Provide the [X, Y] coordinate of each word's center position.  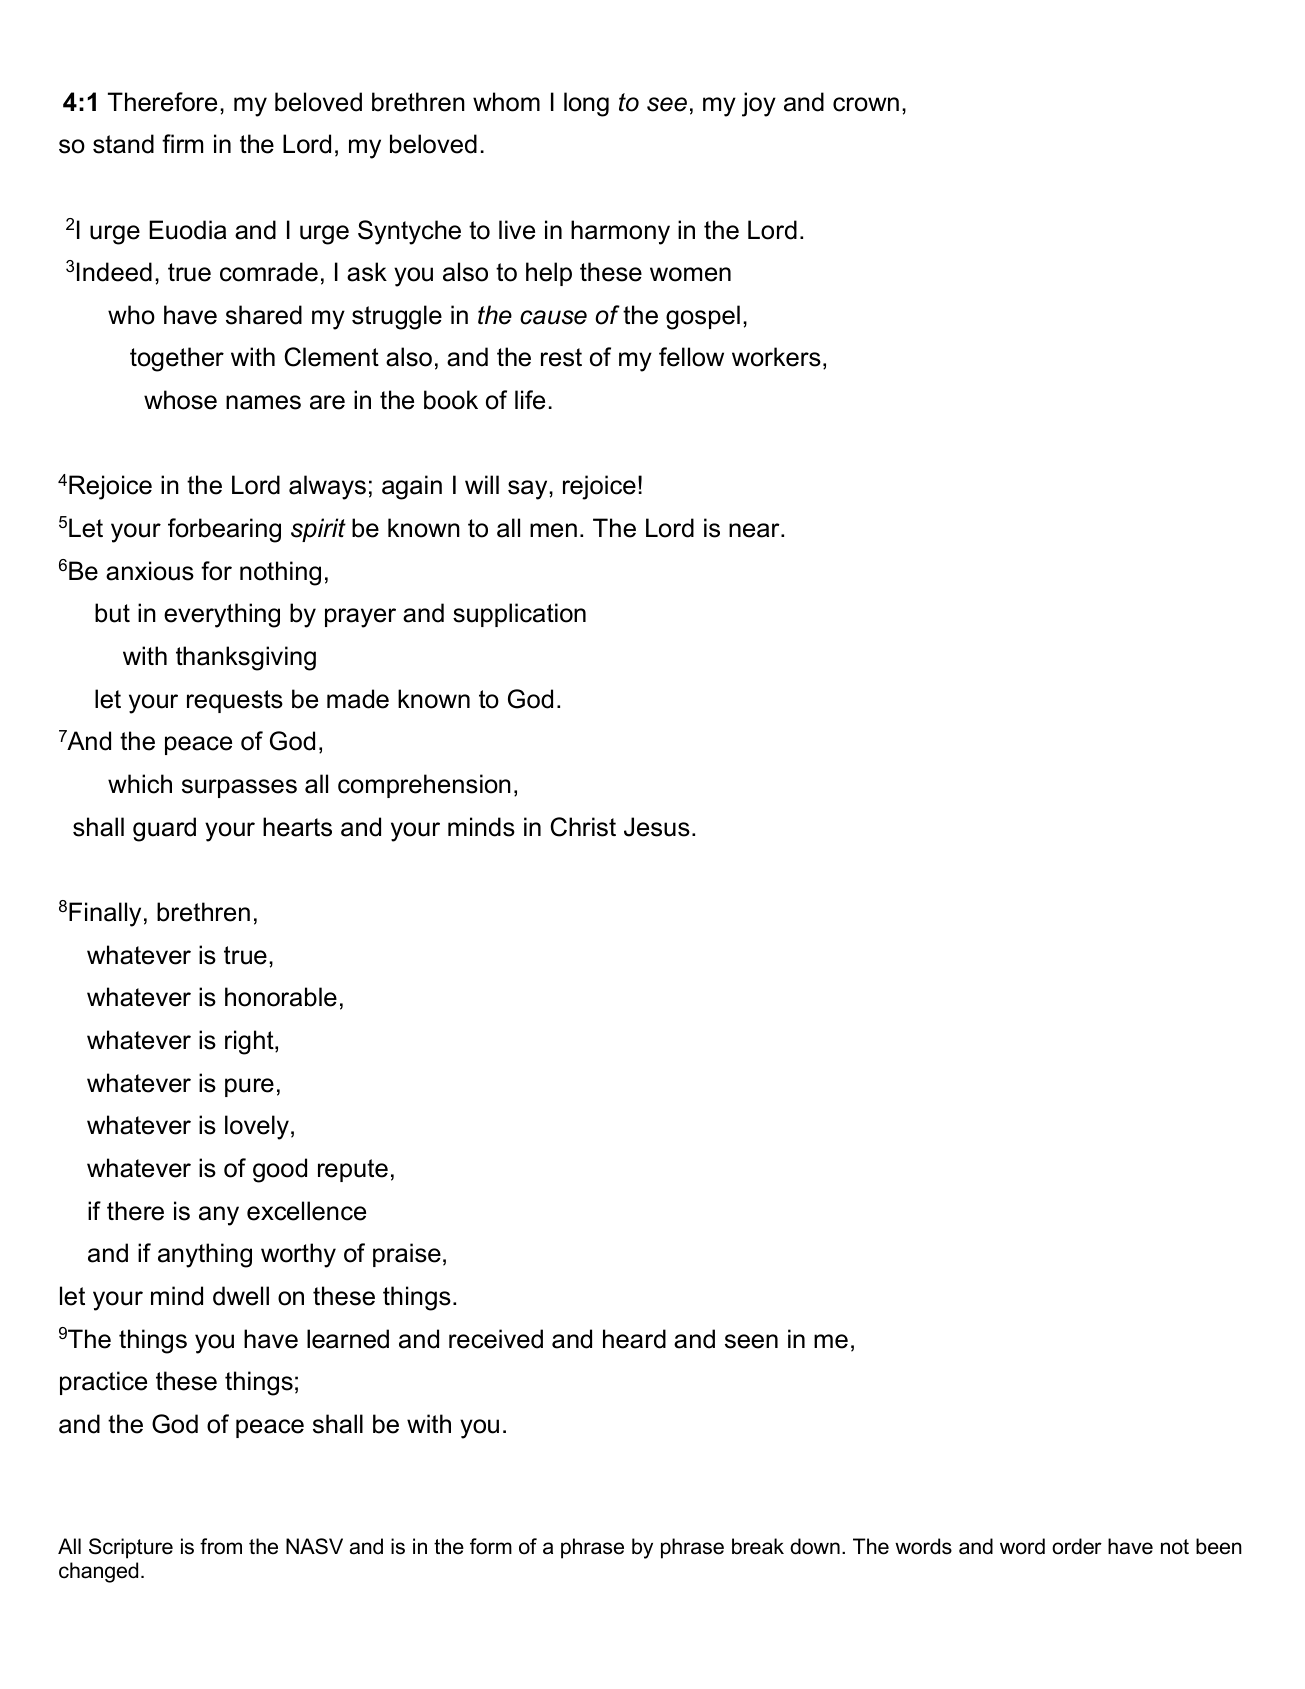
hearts [297, 827]
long [586, 104]
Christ [583, 827]
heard [634, 1339]
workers [776, 357]
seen [751, 1341]
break [758, 1546]
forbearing [224, 530]
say [529, 490]
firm [182, 143]
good [280, 1170]
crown [866, 104]
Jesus [657, 827]
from [221, 1546]
